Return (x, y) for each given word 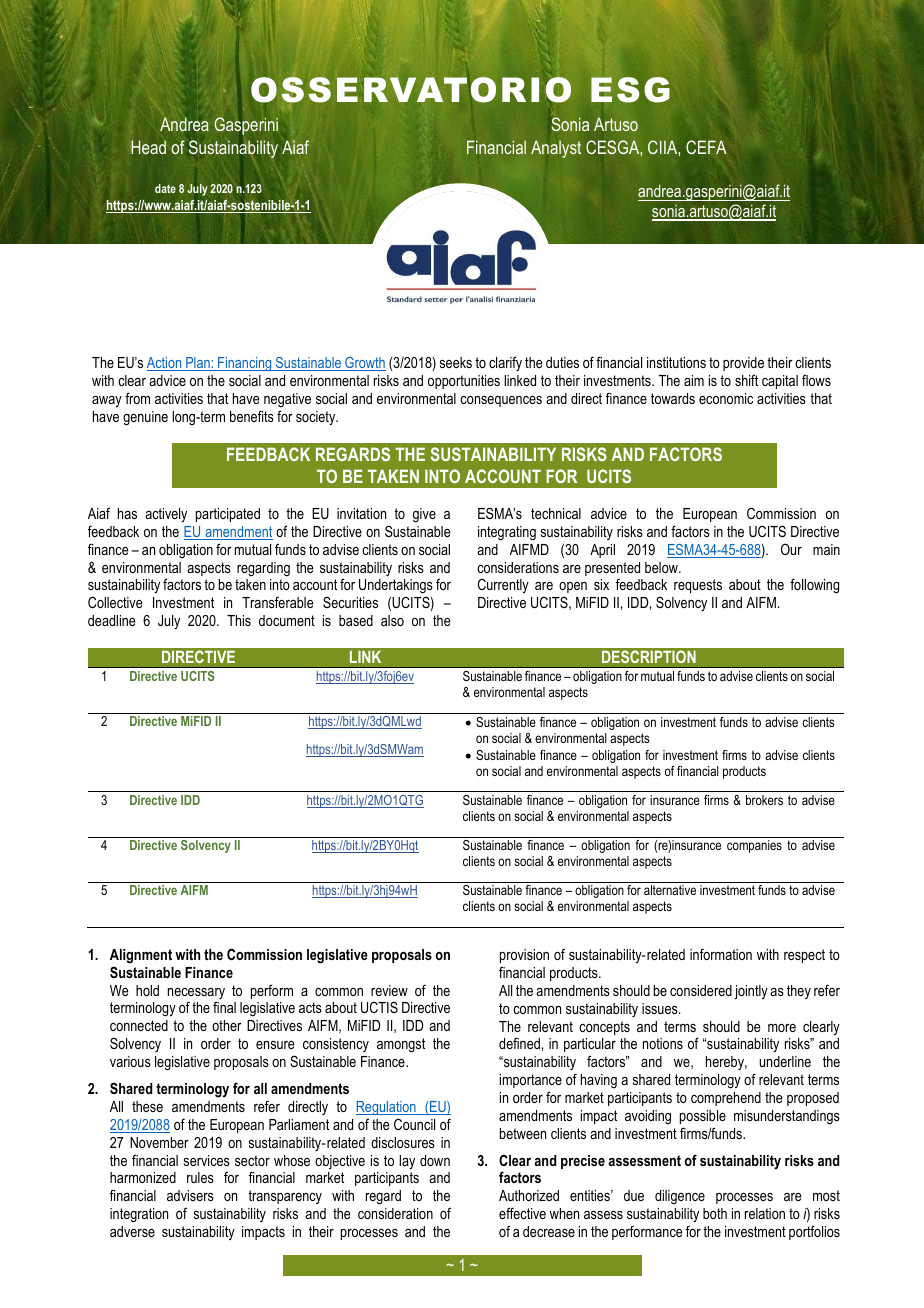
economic (726, 398)
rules (200, 1177)
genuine (145, 418)
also (392, 620)
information (721, 954)
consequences (501, 401)
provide (743, 364)
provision (524, 956)
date (165, 188)
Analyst (556, 149)
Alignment (141, 956)
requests (698, 586)
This (239, 620)
